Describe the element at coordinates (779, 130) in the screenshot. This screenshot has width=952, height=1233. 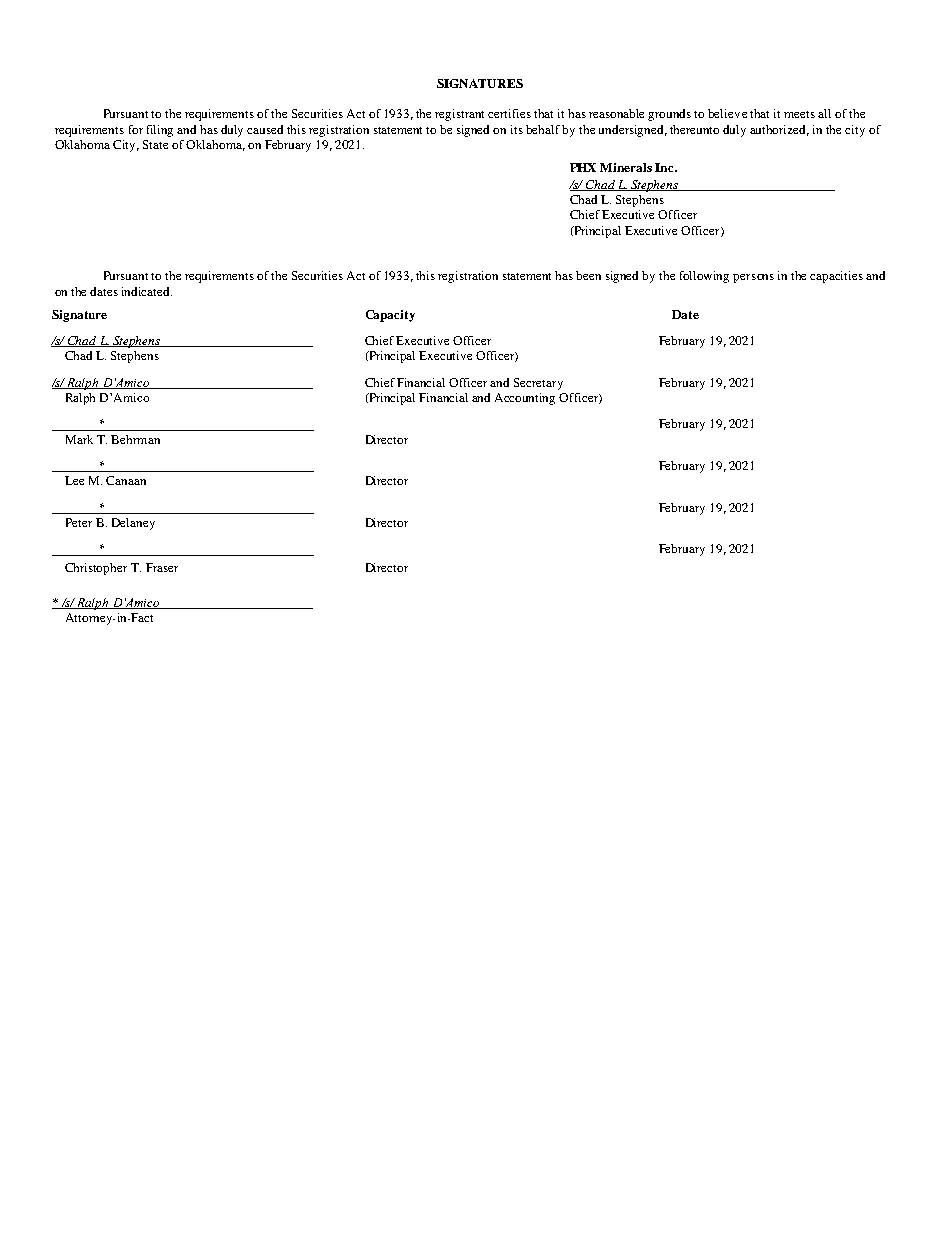
I see `authorized` at that location.
